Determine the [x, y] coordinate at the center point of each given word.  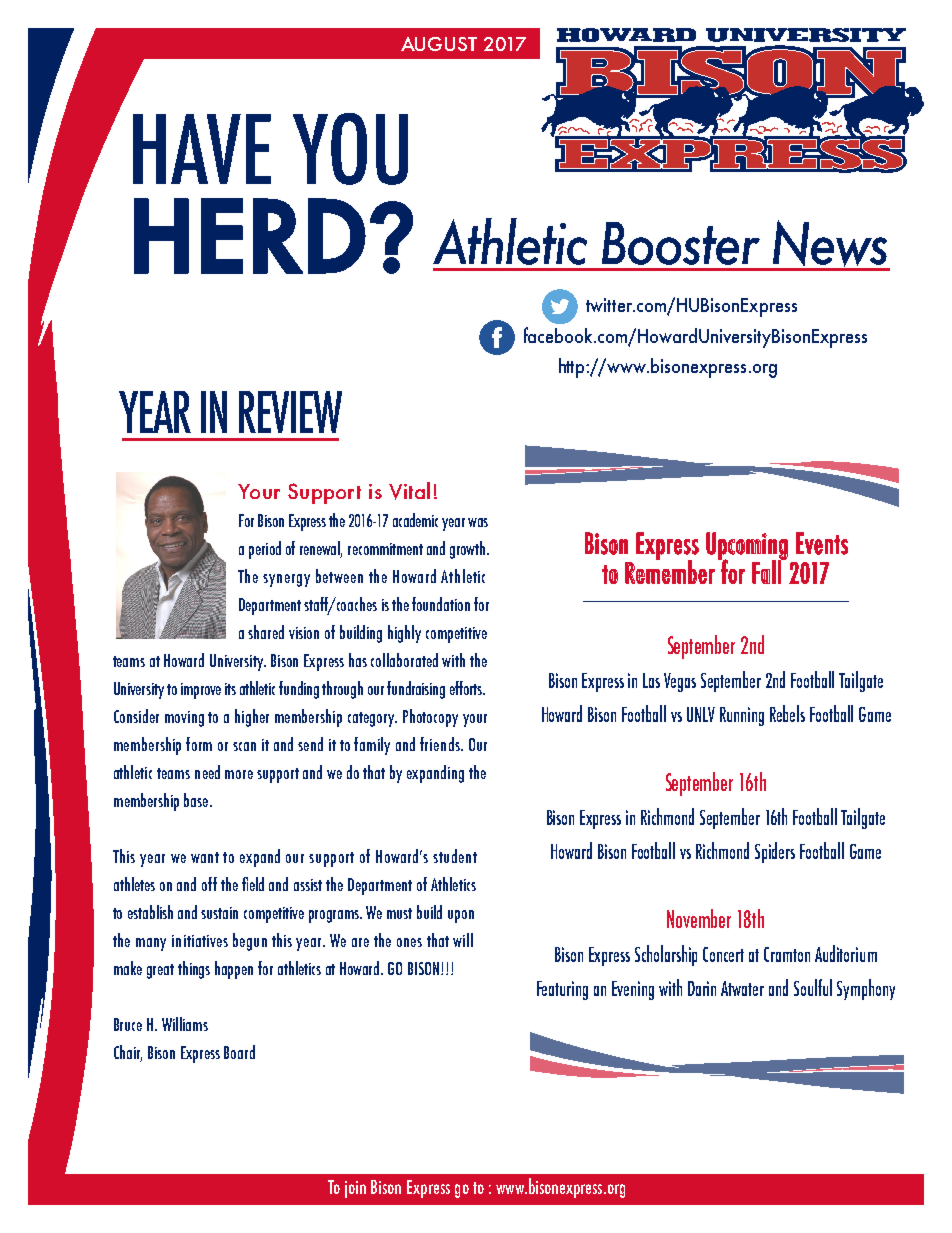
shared [266, 632]
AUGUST [439, 44]
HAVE [202, 149]
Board [239, 1052]
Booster [681, 243]
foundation [441, 604]
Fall [767, 571]
